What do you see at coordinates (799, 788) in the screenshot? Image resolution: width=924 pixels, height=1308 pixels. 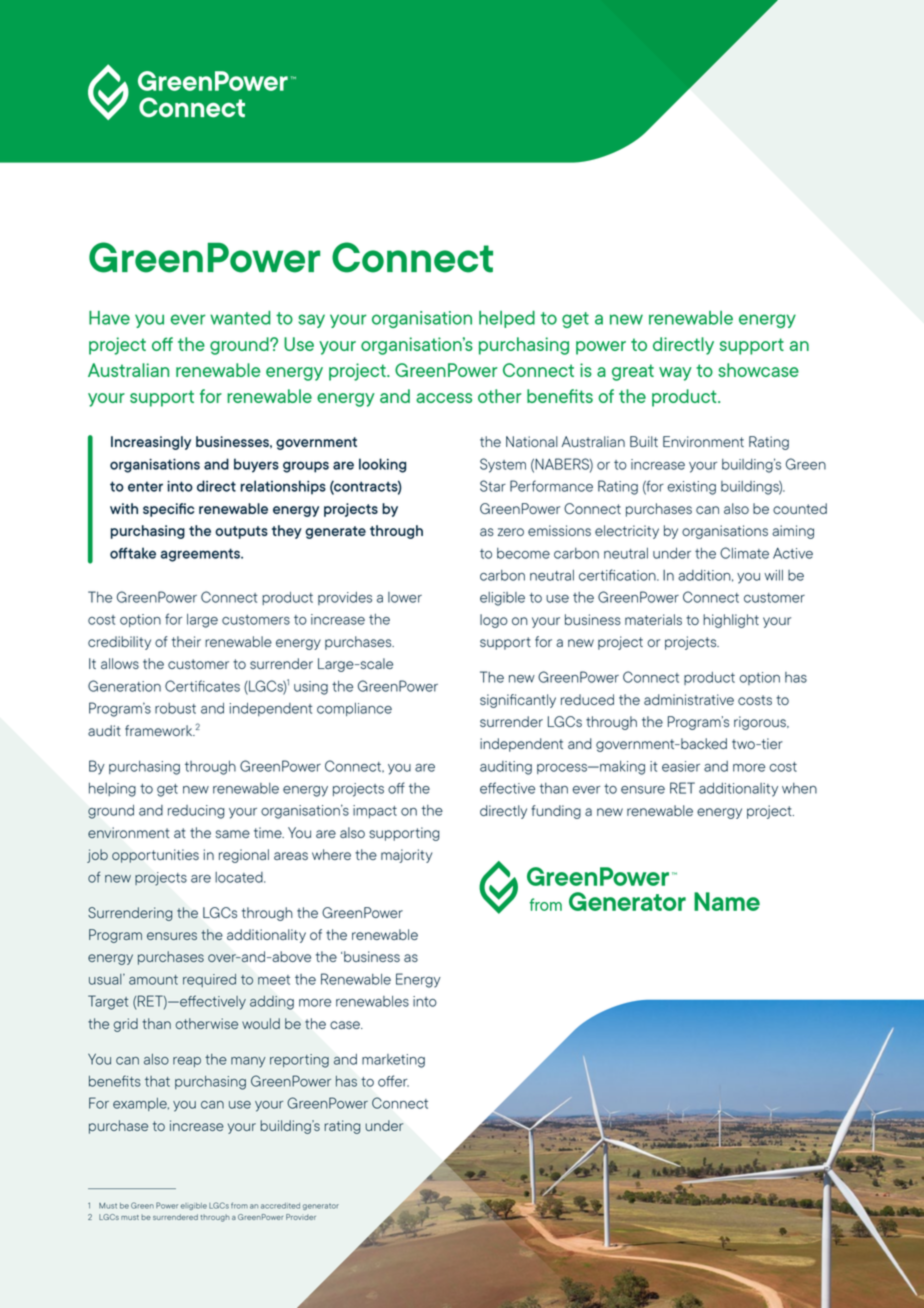 I see `when` at bounding box center [799, 788].
